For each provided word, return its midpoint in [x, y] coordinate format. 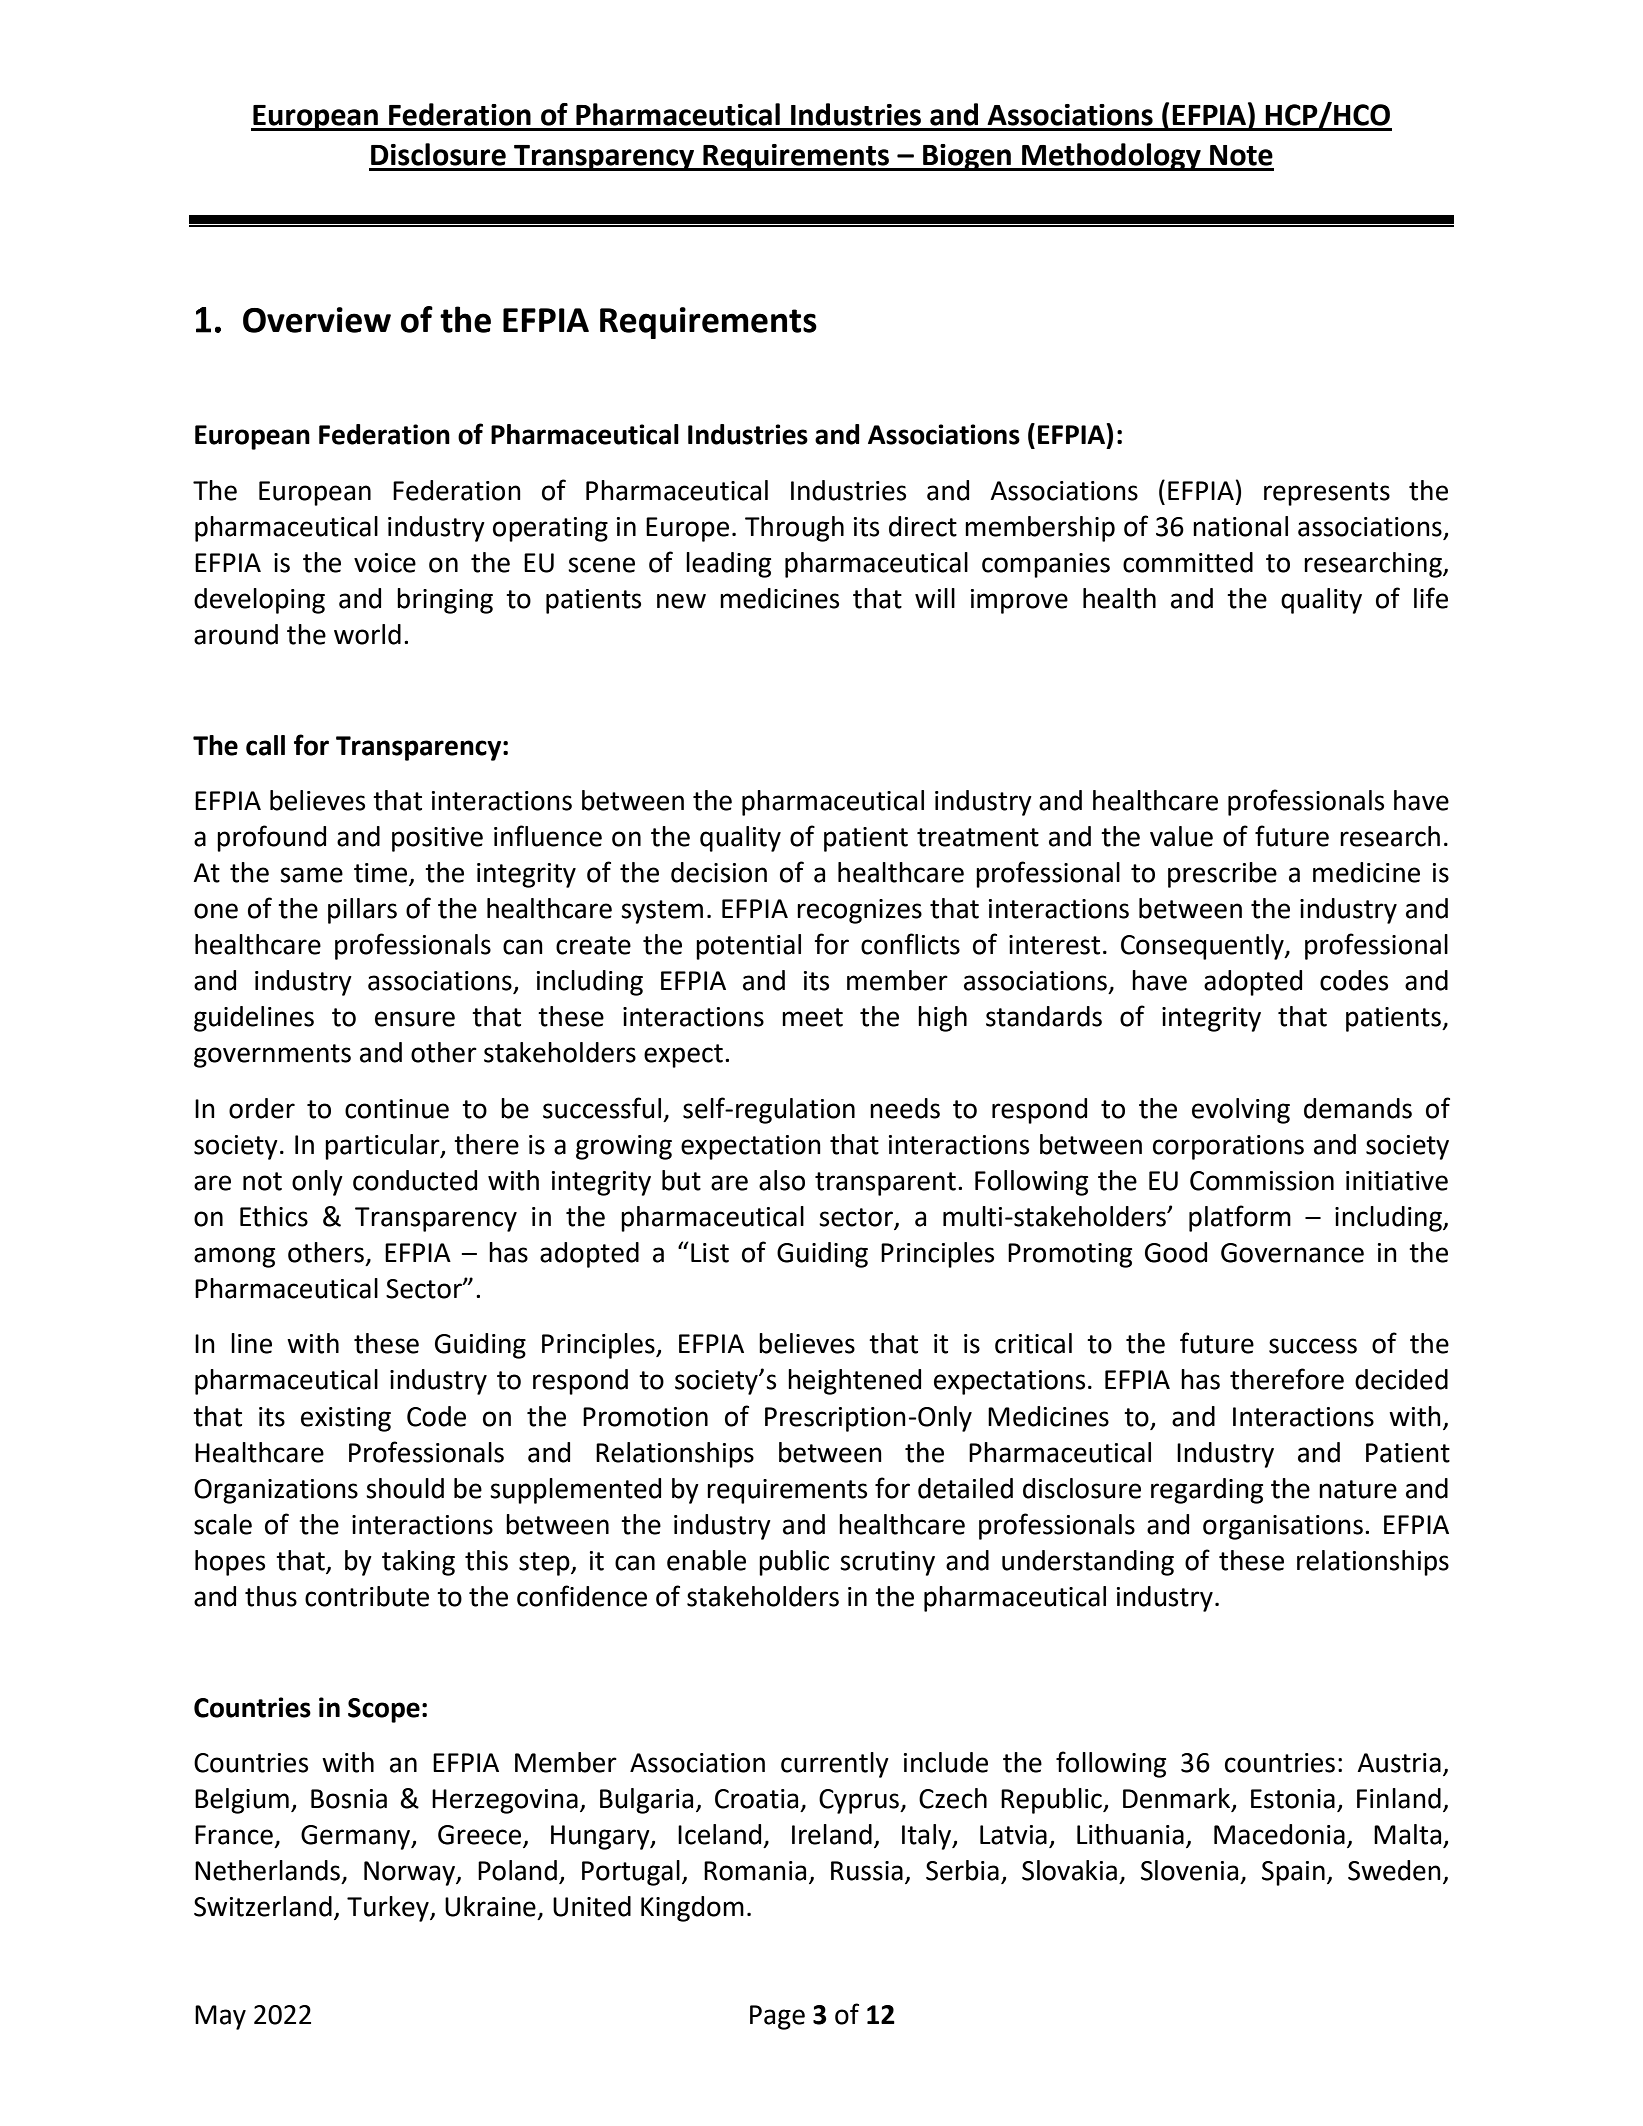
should [405, 1488]
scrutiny [887, 1563]
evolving [1241, 1111]
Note [1241, 155]
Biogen [967, 157]
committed [1188, 562]
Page [777, 2017]
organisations [1283, 1527]
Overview [317, 320]
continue [397, 1109]
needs [905, 1108]
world [367, 634]
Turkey [389, 1909]
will [935, 598]
